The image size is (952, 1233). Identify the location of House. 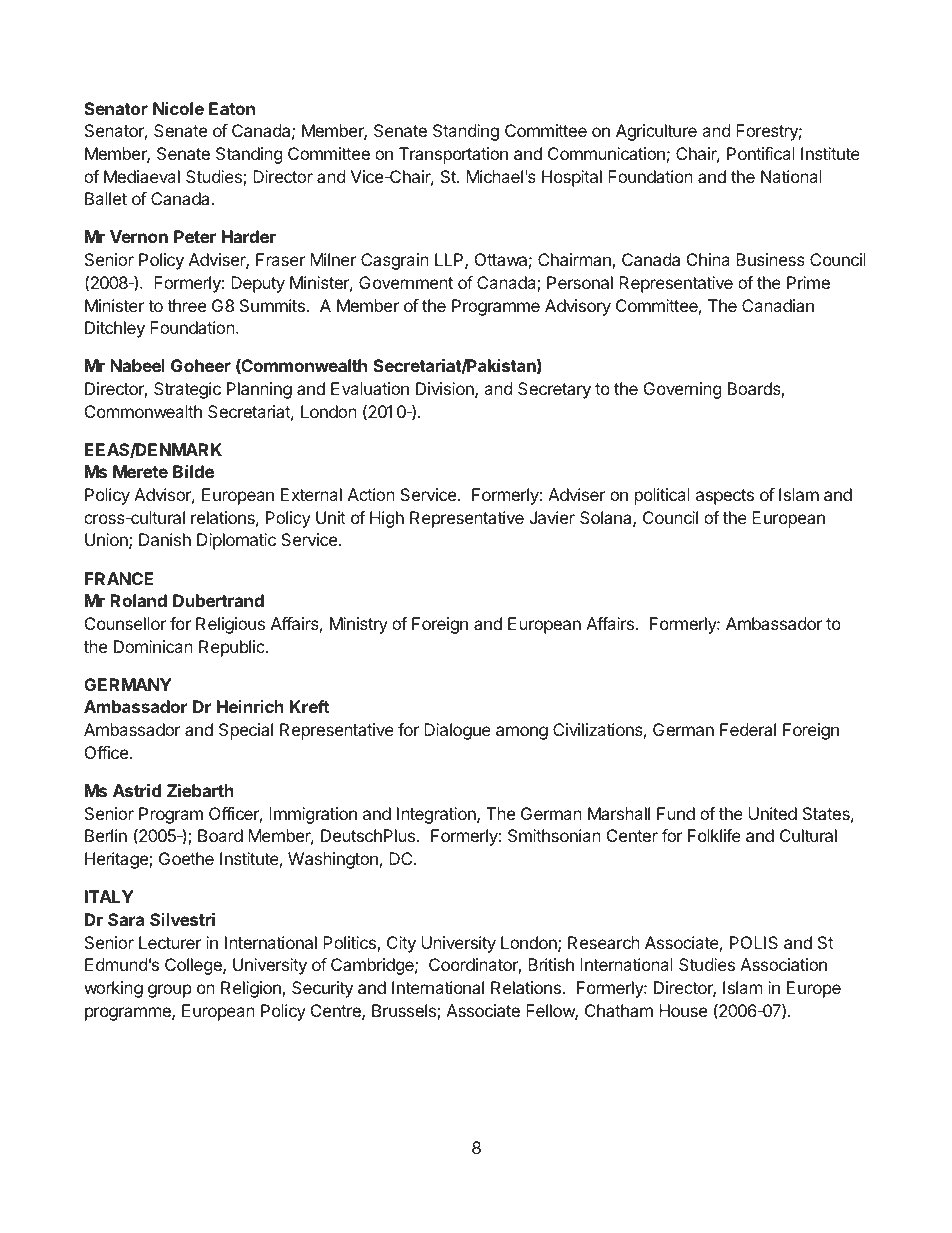
(683, 1010).
